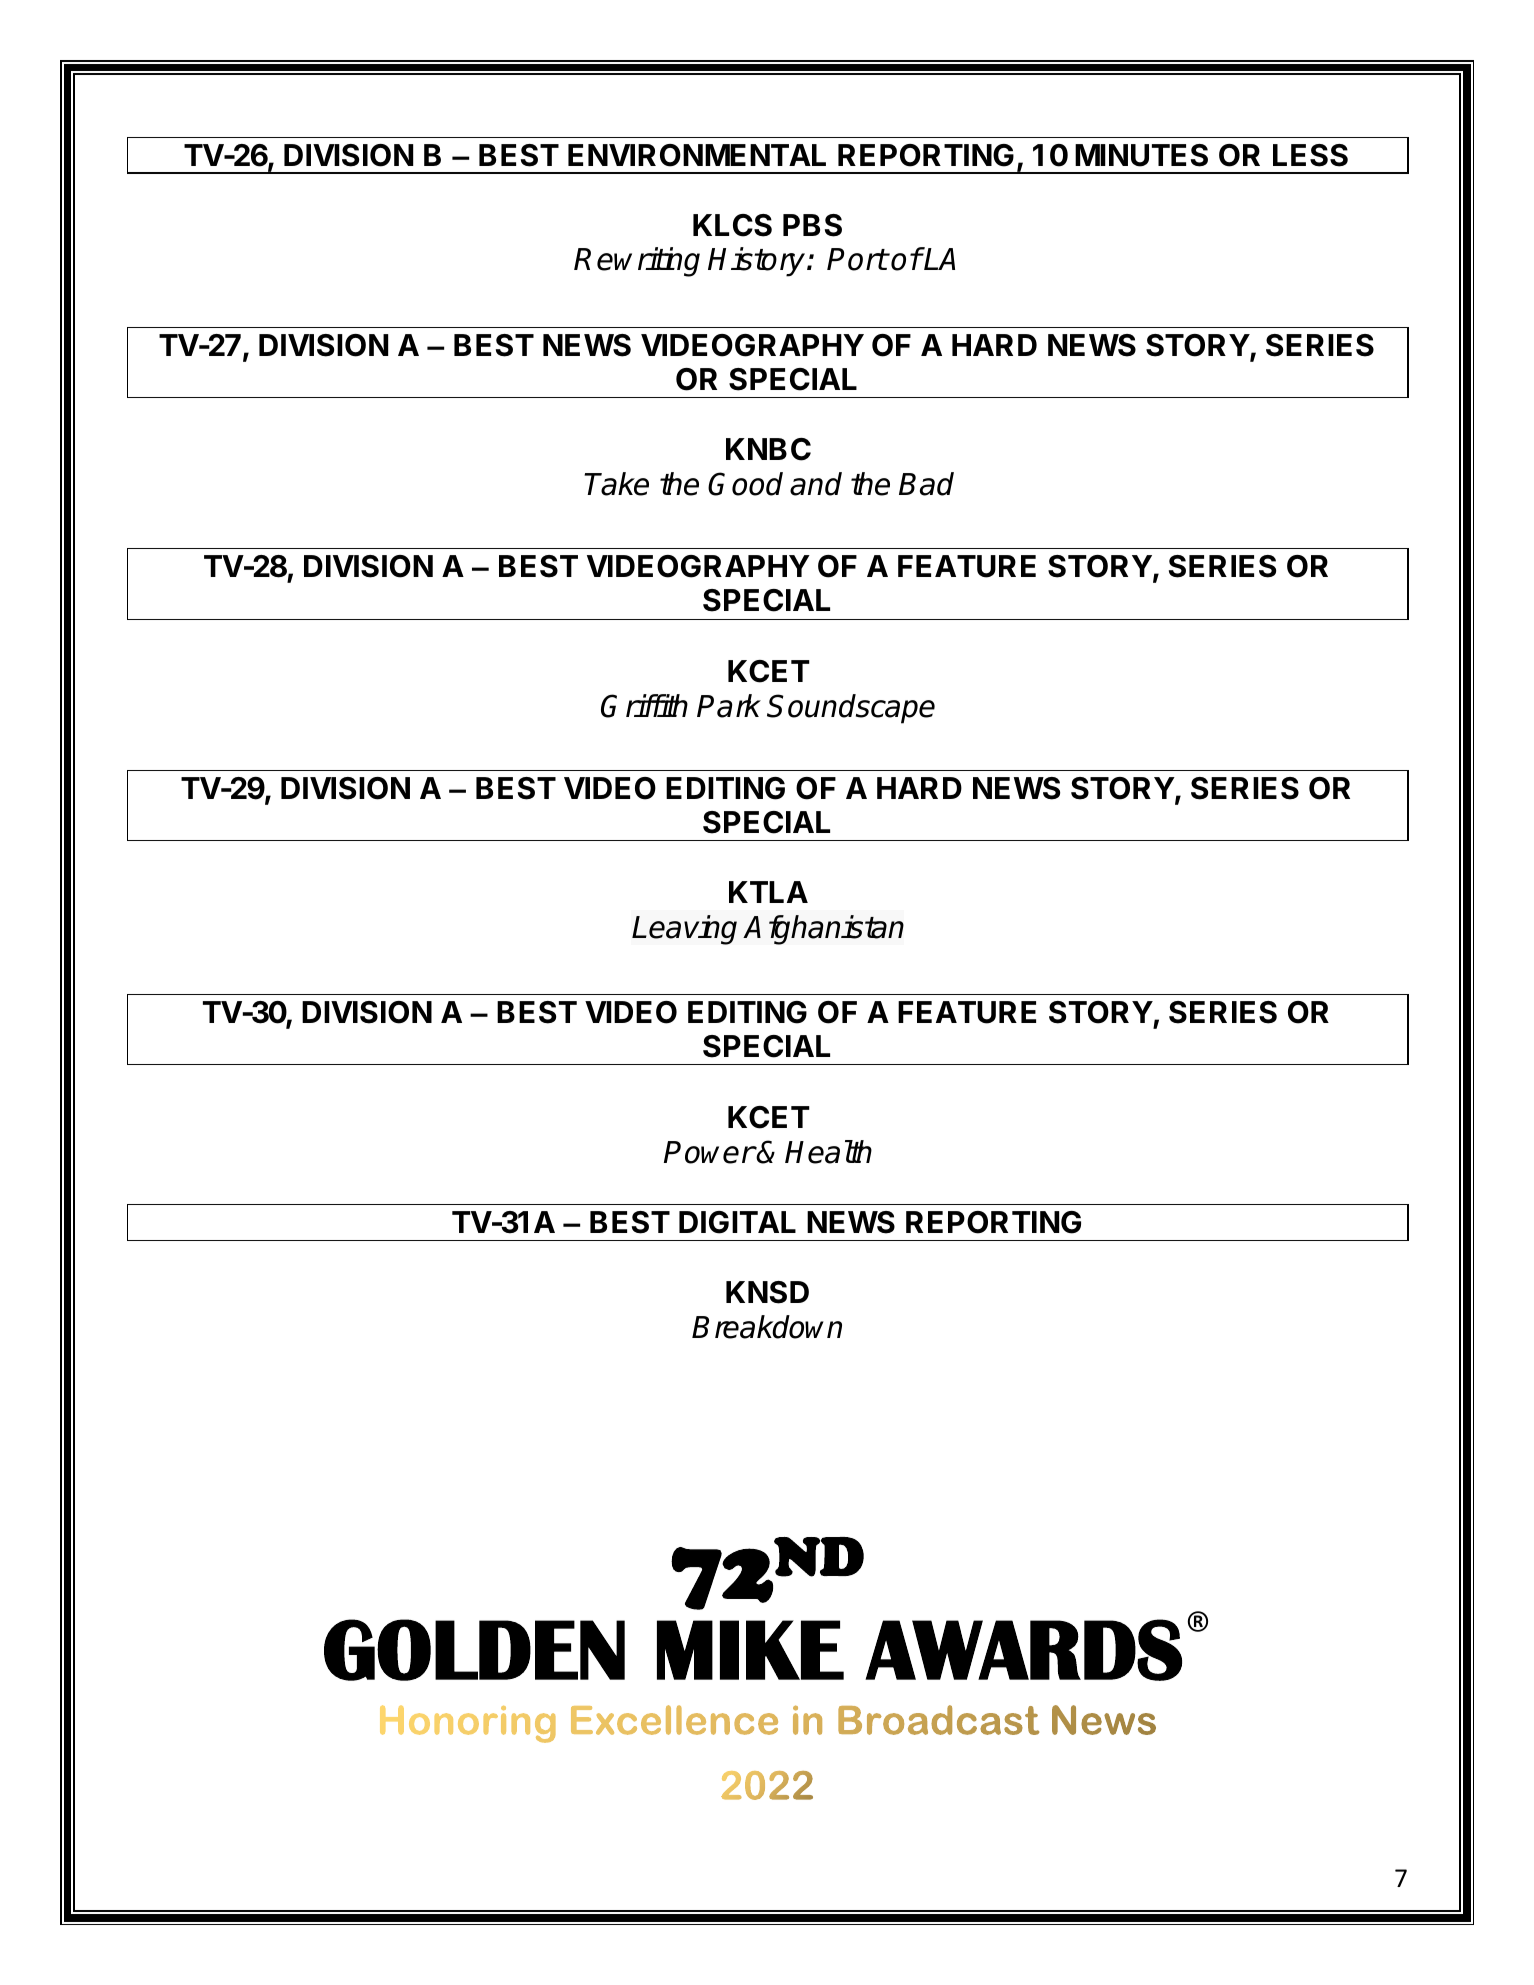  What do you see at coordinates (828, 1152) in the document?
I see `Health` at bounding box center [828, 1152].
